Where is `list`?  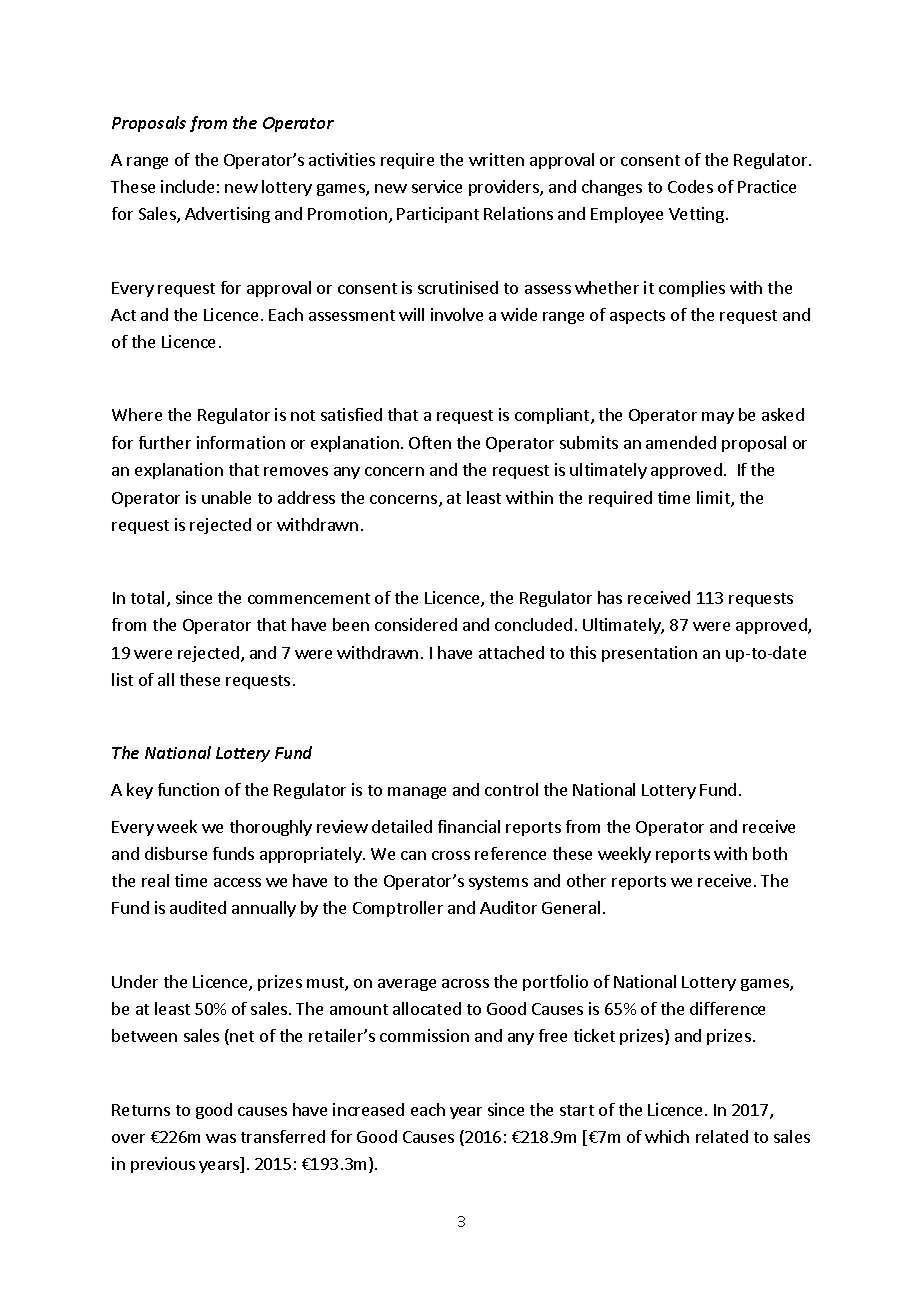 list is located at coordinates (122, 679).
